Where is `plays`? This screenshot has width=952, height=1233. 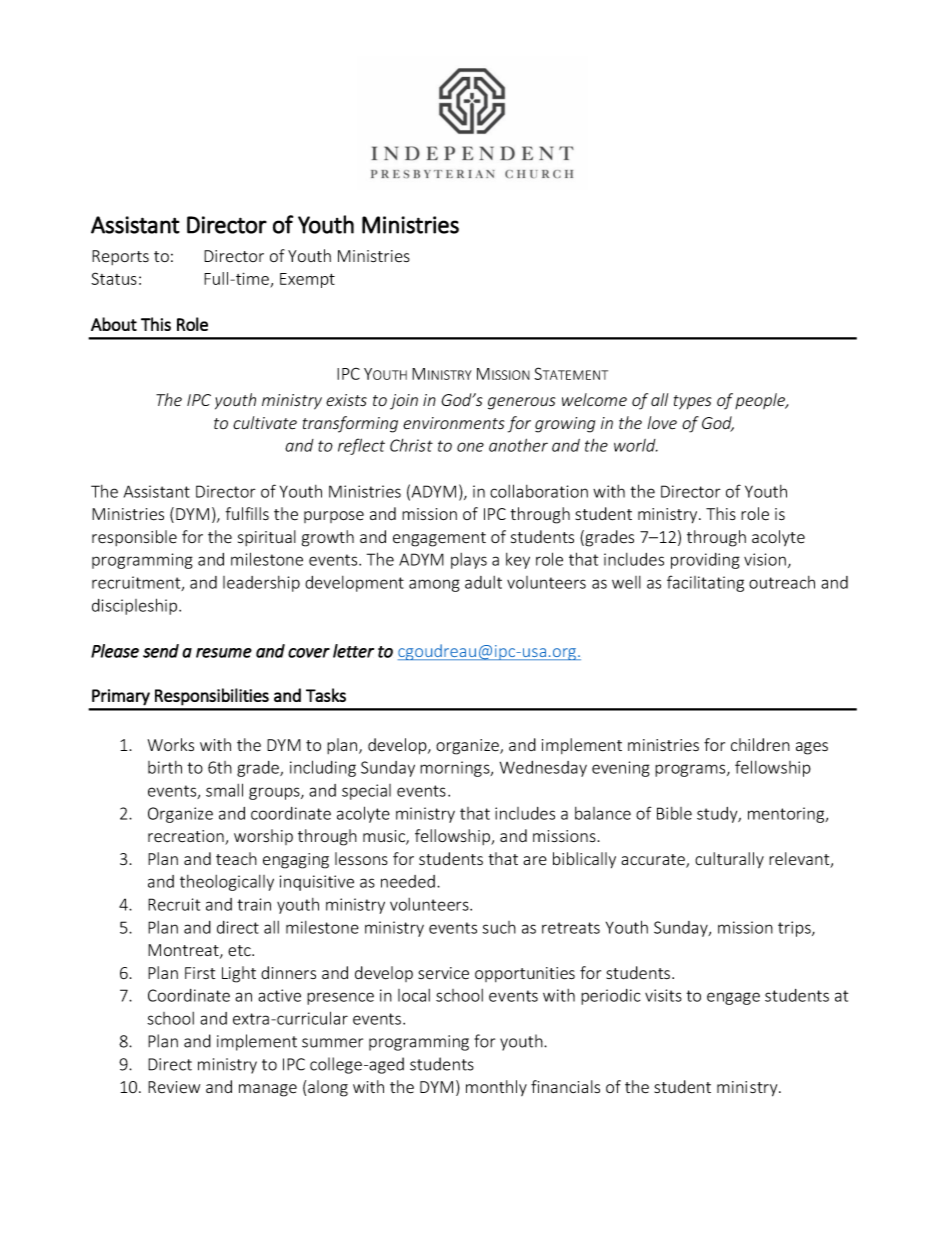
plays is located at coordinates (469, 561).
